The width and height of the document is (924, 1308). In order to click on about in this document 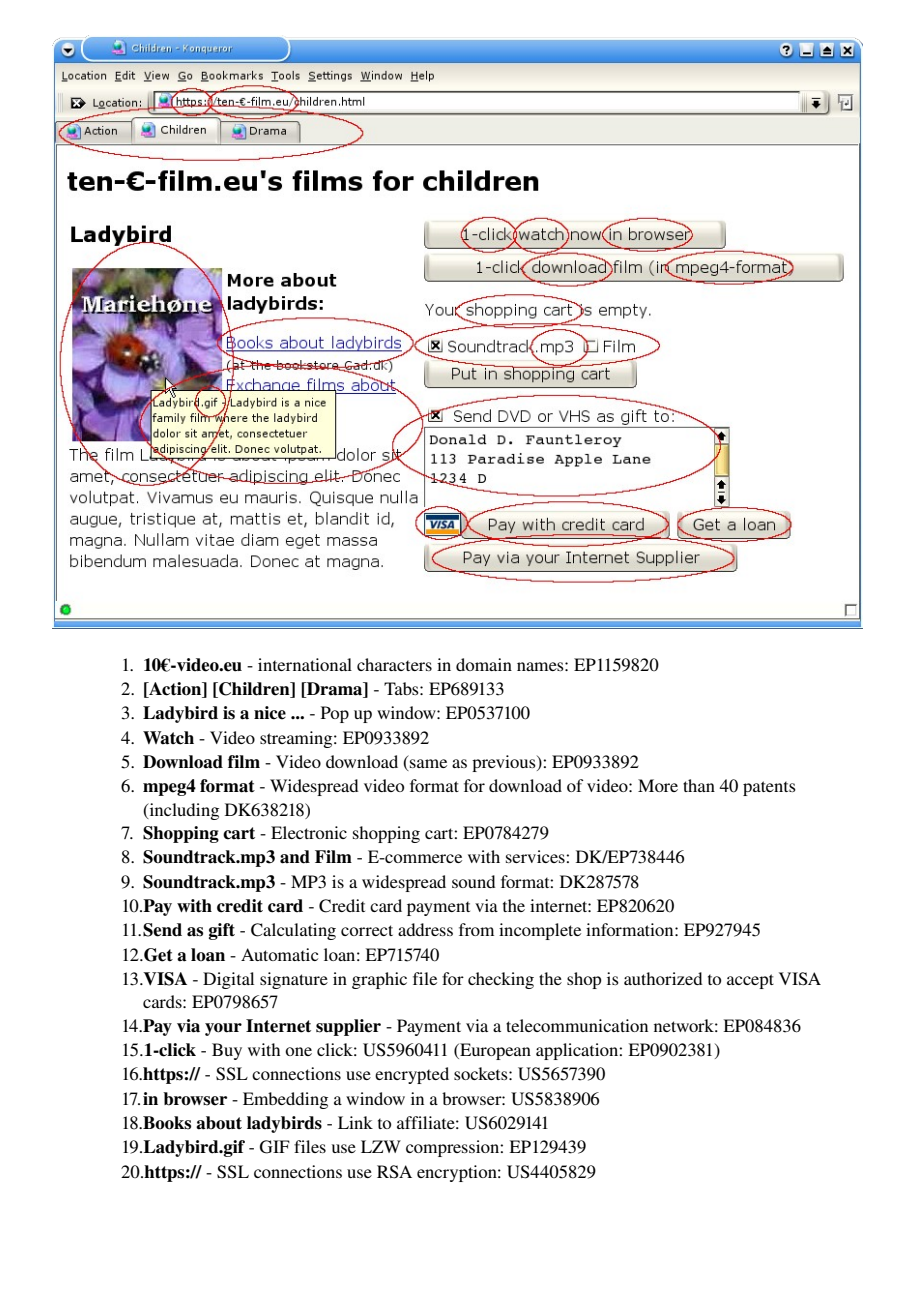, I will do `click(219, 1123)`.
